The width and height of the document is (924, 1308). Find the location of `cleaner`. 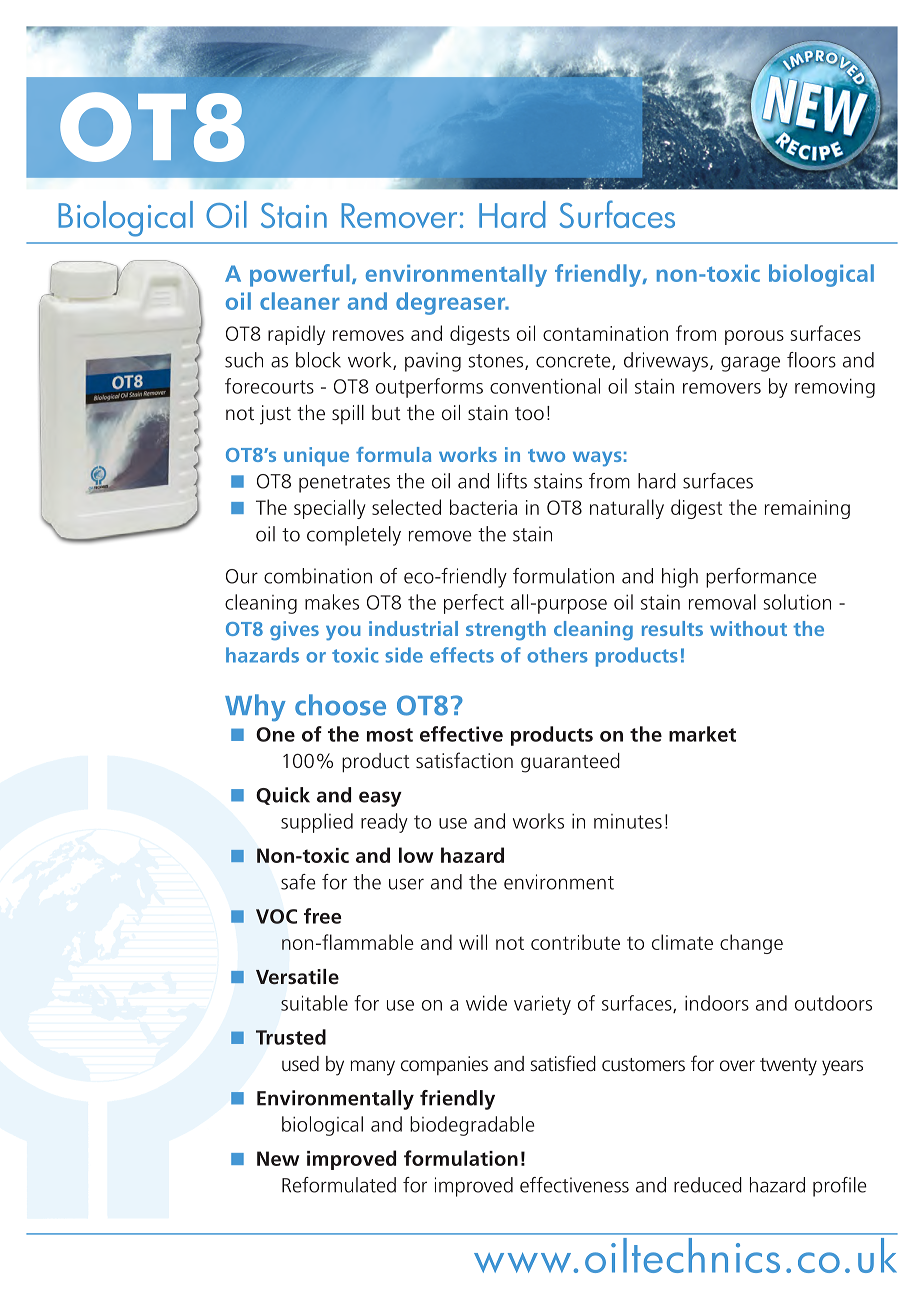

cleaner is located at coordinates (300, 301).
